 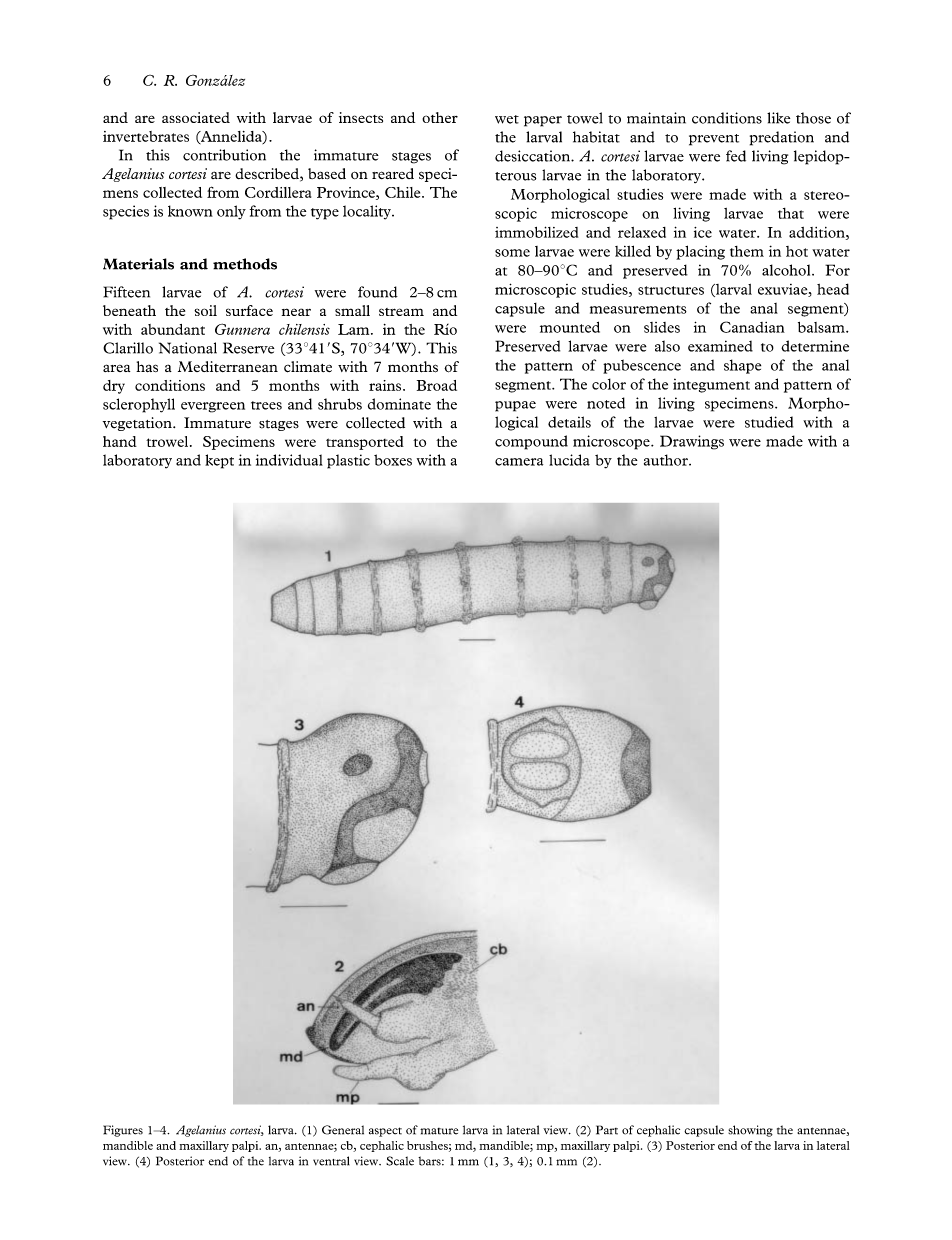 What do you see at coordinates (607, 1130) in the document?
I see `Part` at bounding box center [607, 1130].
